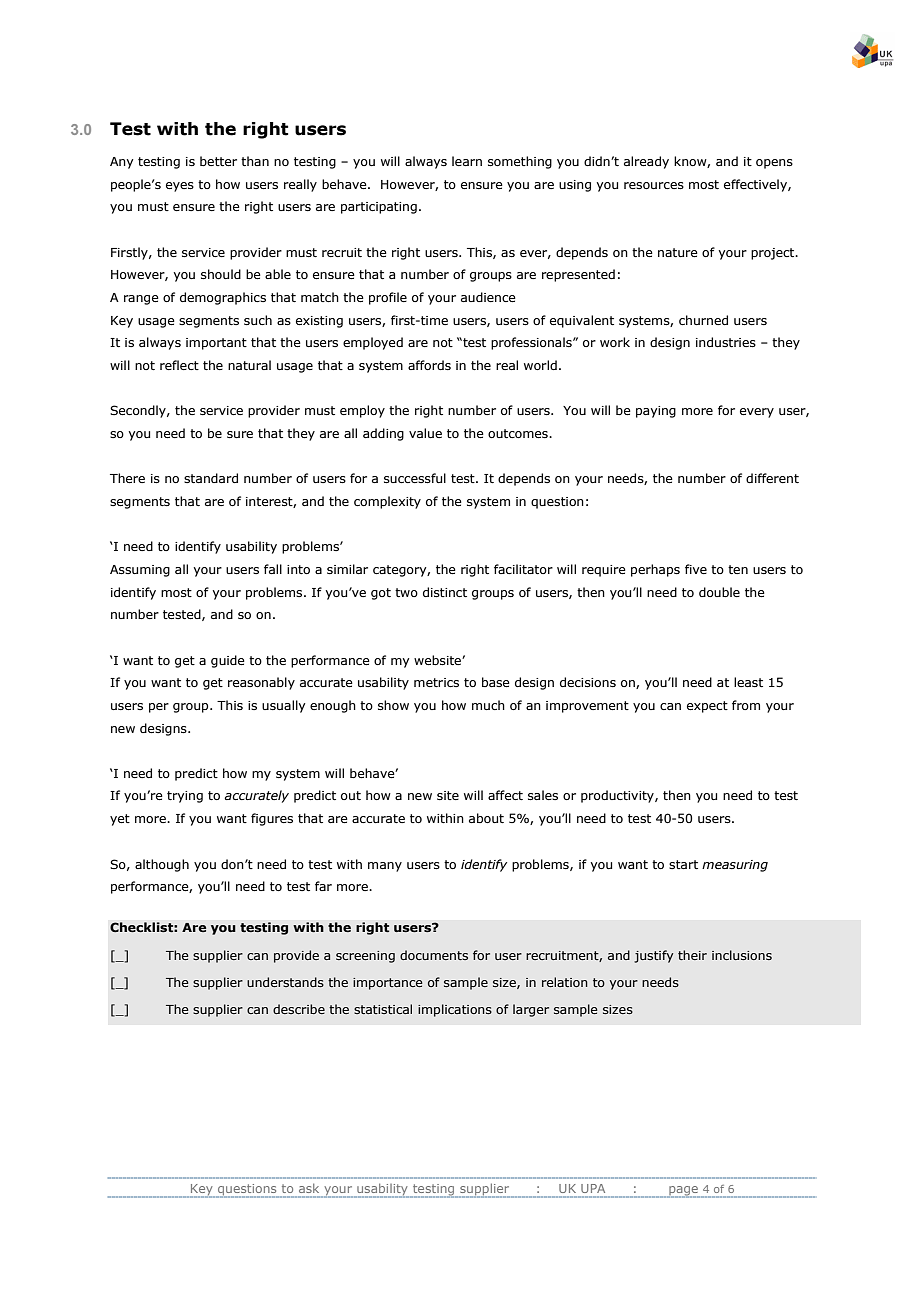  What do you see at coordinates (211, 478) in the screenshot?
I see `standard` at bounding box center [211, 478].
